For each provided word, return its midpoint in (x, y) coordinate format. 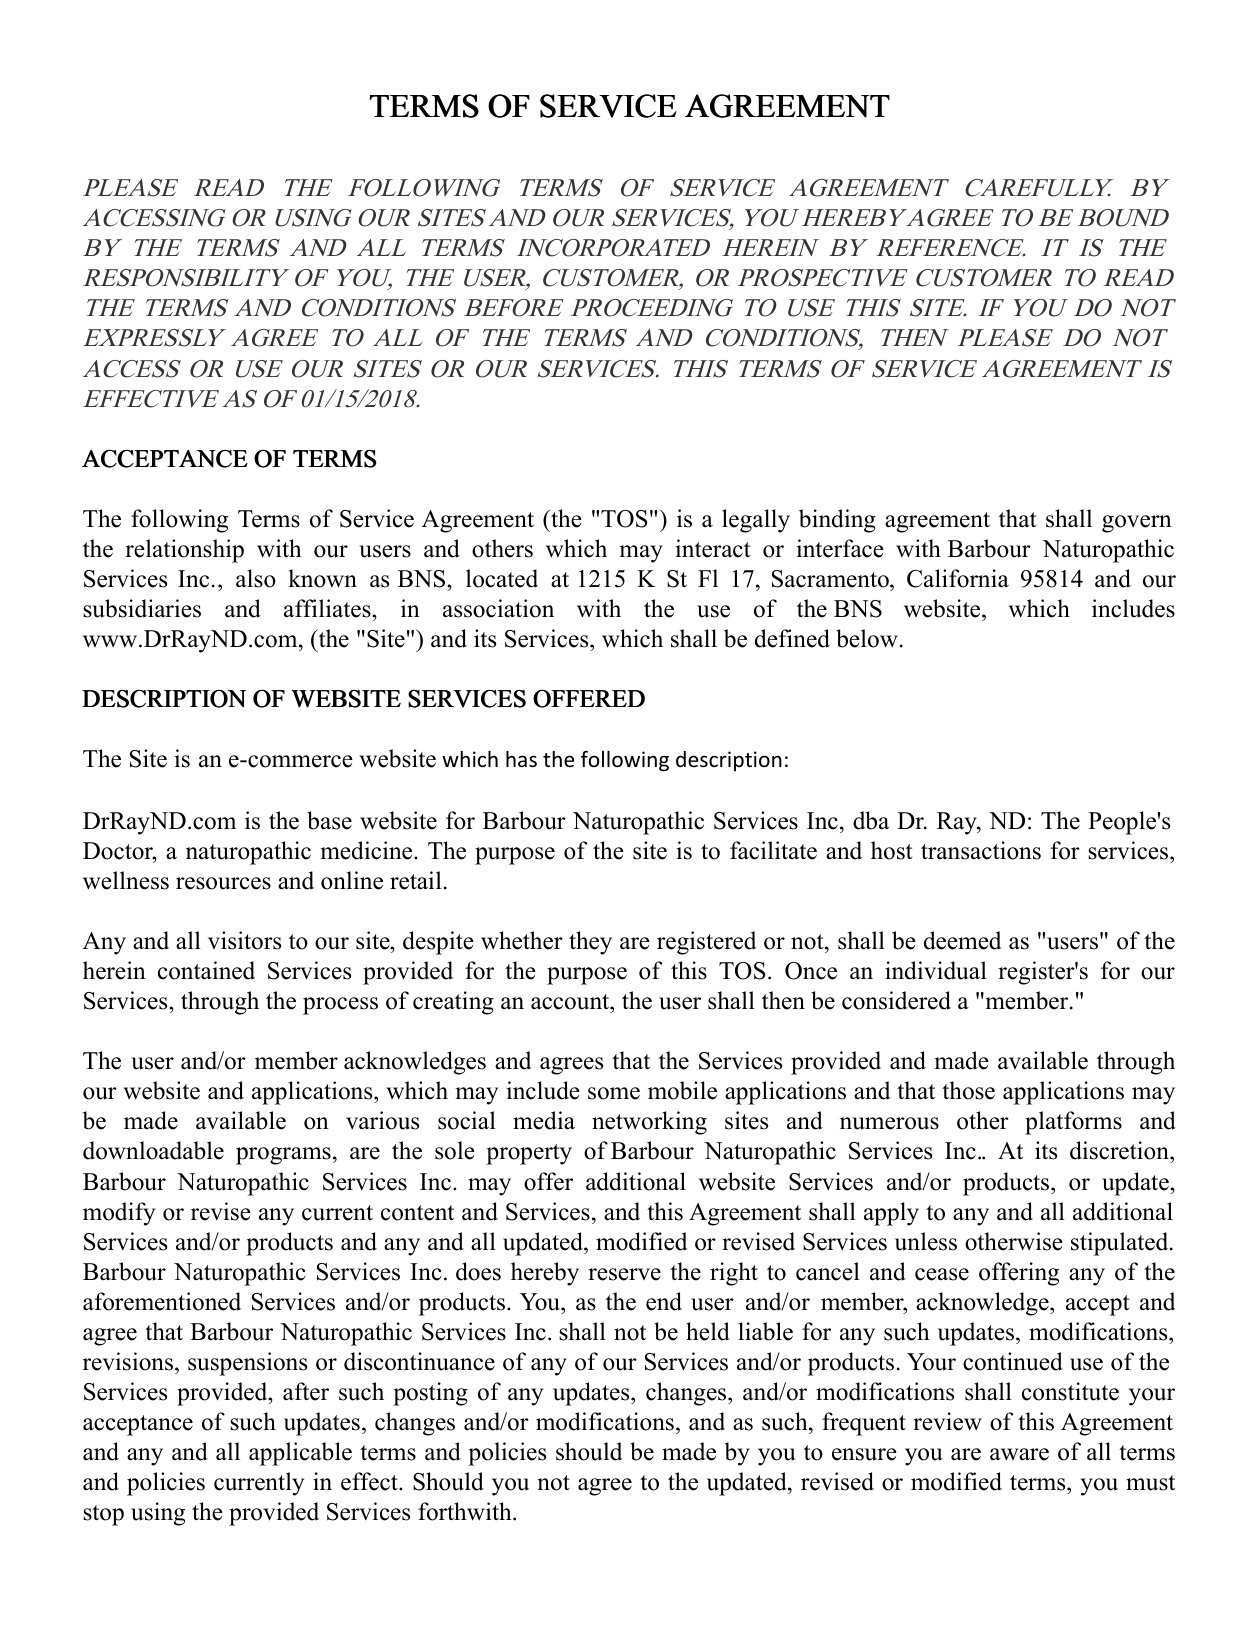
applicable (300, 1454)
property (529, 1154)
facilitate (773, 850)
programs (283, 1156)
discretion (1120, 1152)
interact (713, 548)
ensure (864, 1454)
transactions (981, 850)
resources (223, 883)
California (958, 578)
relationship (184, 551)
